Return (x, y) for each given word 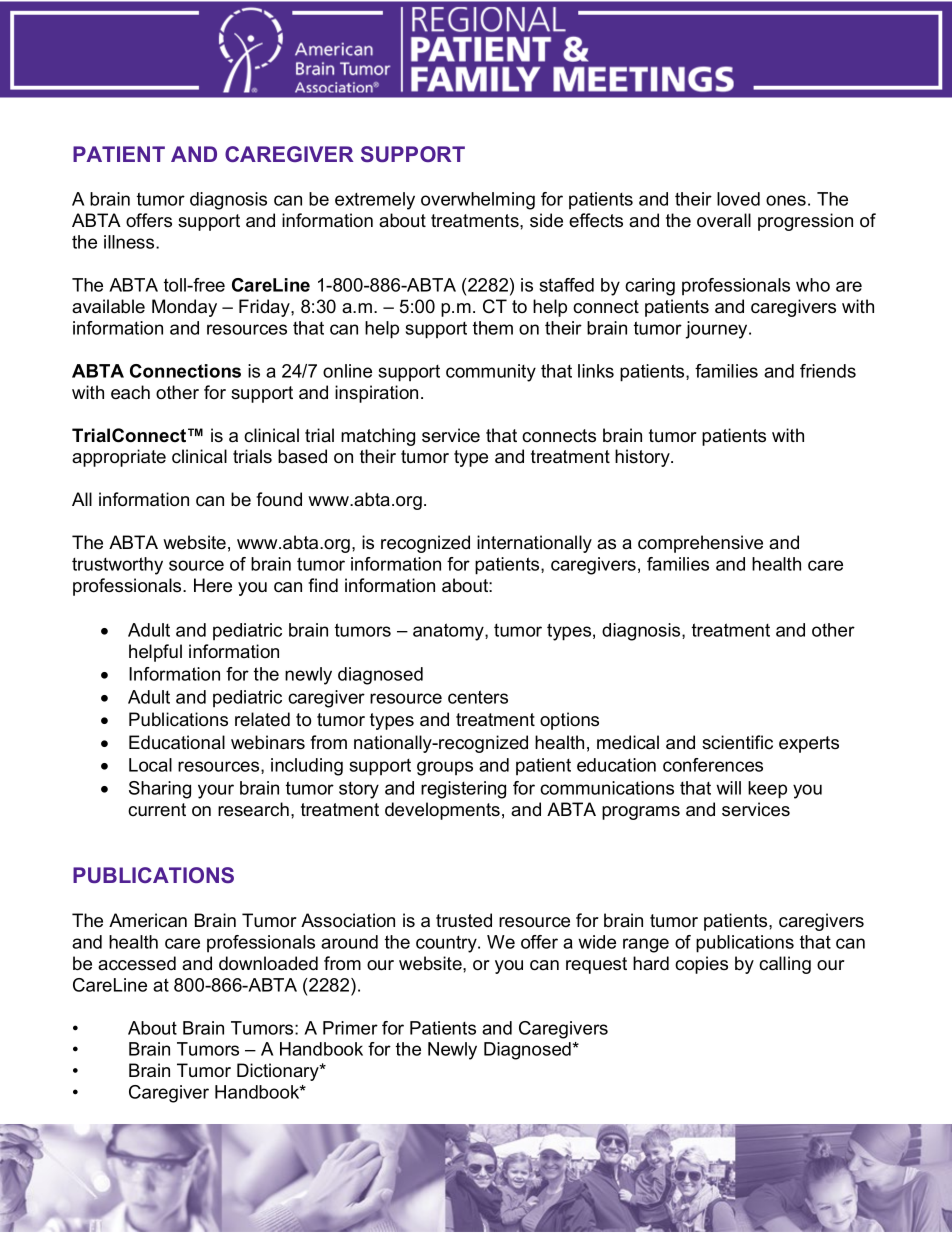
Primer (350, 1028)
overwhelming (478, 201)
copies (701, 965)
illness (130, 242)
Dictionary (279, 1072)
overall (724, 220)
